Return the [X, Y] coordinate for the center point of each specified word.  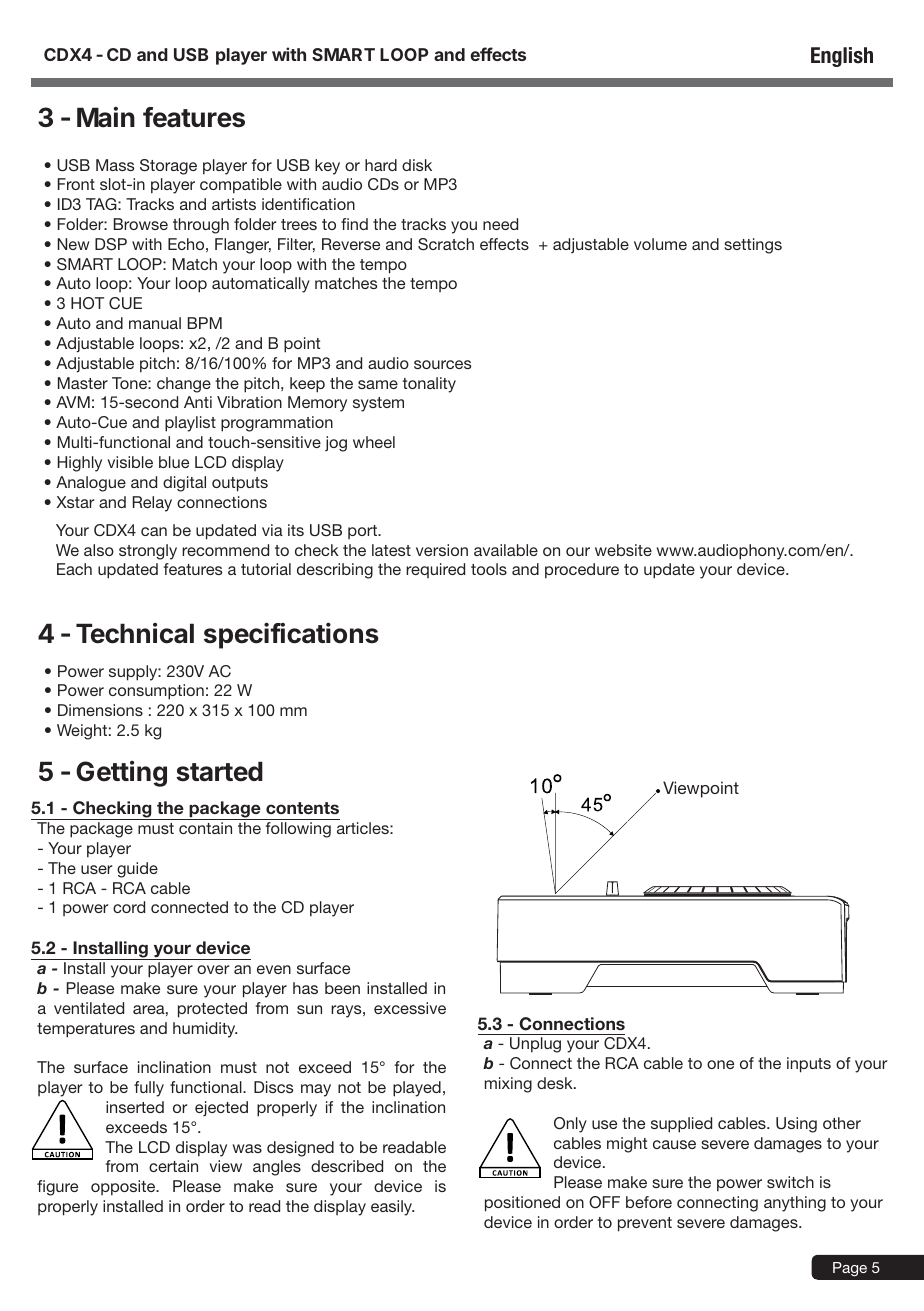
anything [795, 1204]
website [623, 550]
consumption [156, 692]
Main [106, 117]
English [842, 57]
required [435, 570]
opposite [124, 1188]
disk [417, 165]
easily [392, 1208]
